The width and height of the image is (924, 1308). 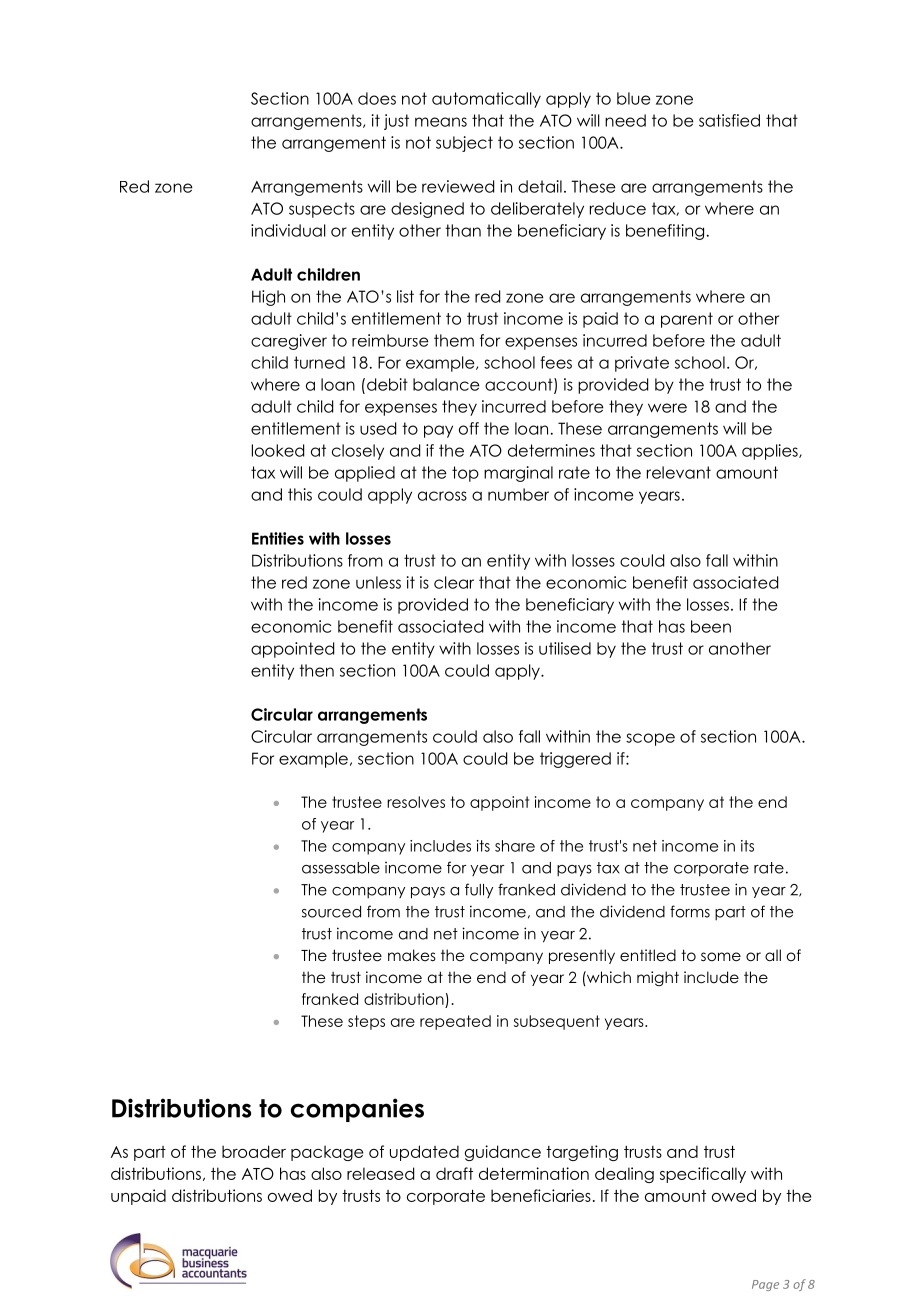 What do you see at coordinates (515, 846) in the image?
I see `share` at bounding box center [515, 846].
